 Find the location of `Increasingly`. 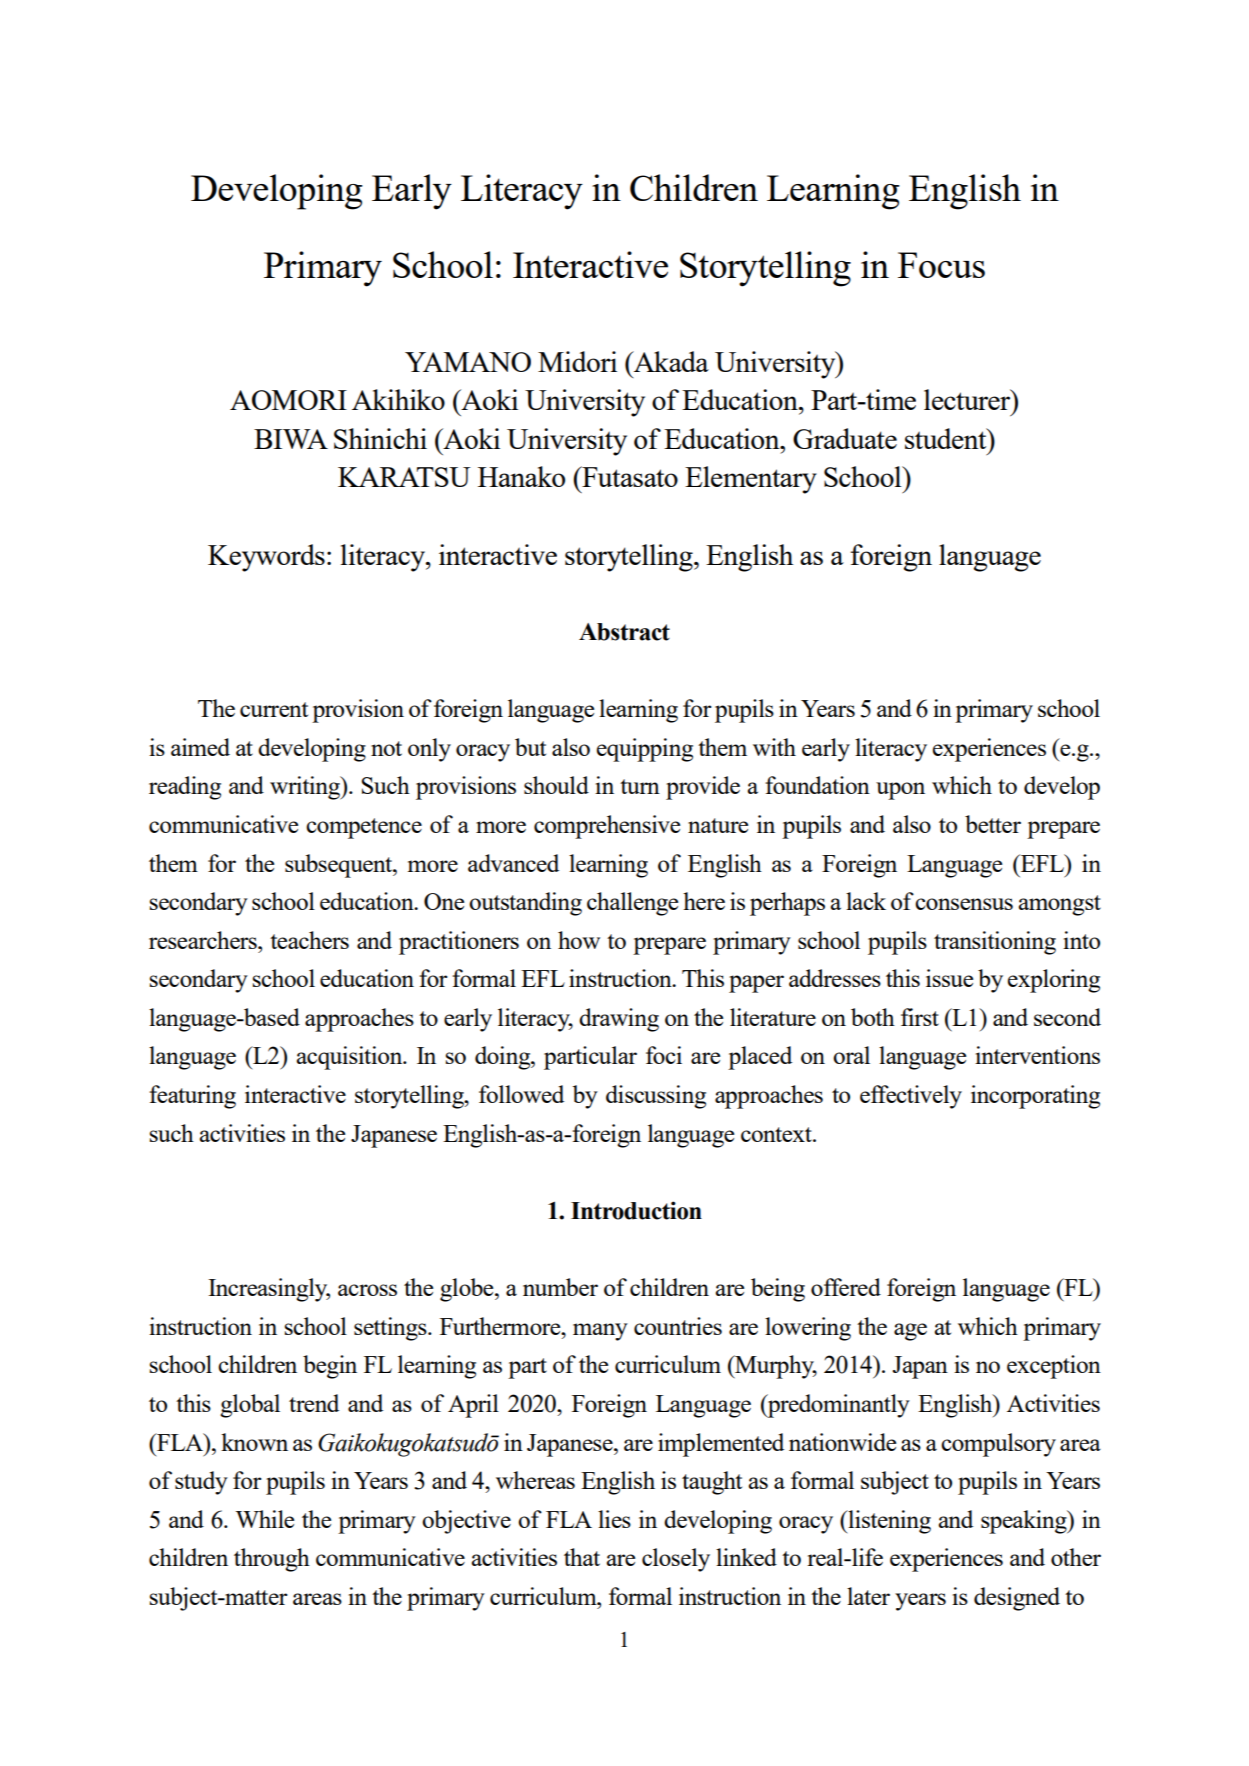

Increasingly is located at coordinates (269, 1290).
